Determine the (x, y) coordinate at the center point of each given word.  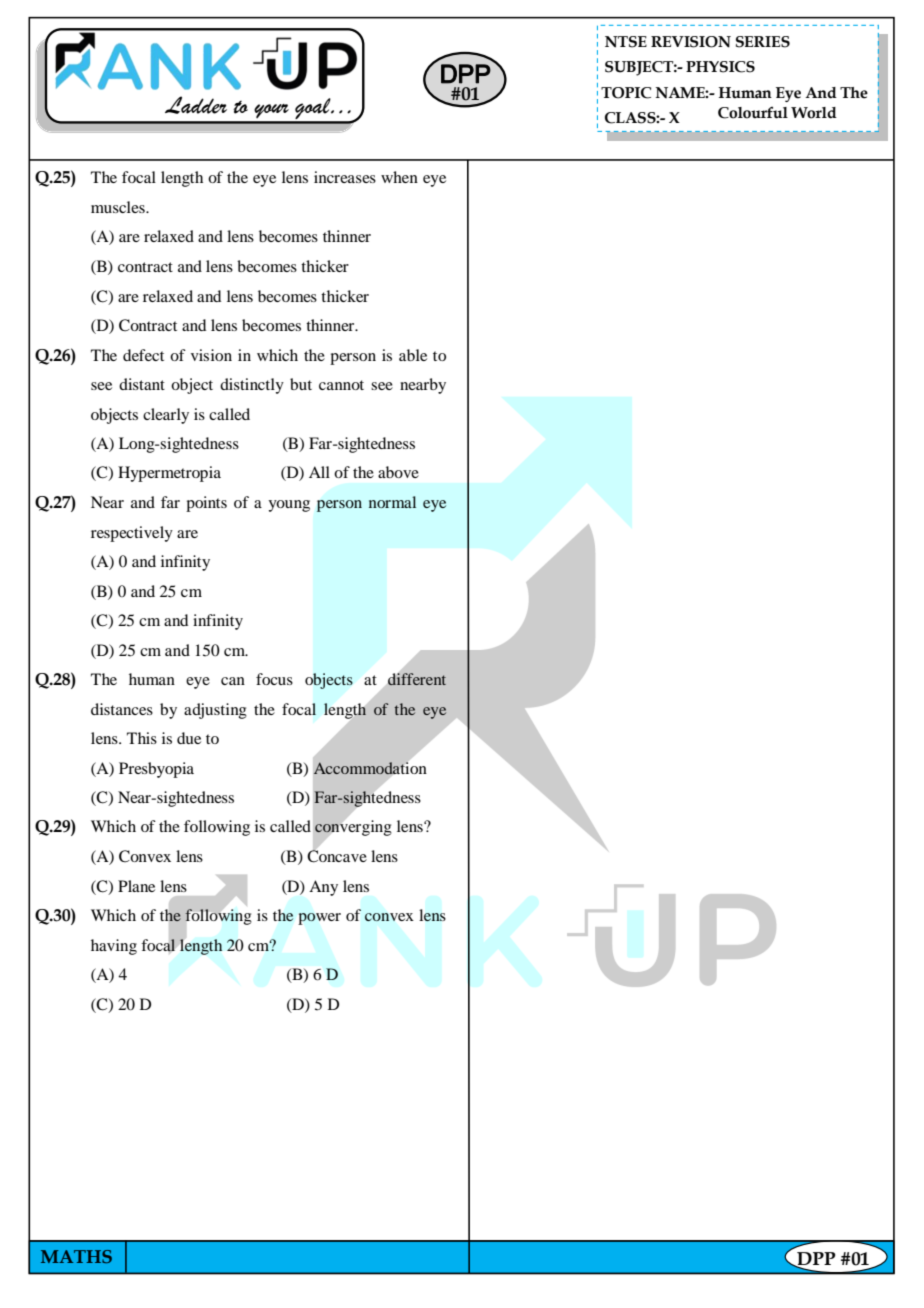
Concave (337, 855)
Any (323, 888)
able (413, 355)
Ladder (196, 105)
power (319, 919)
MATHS (76, 1256)
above (398, 472)
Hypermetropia (169, 474)
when (399, 177)
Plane (136, 886)
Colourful (753, 112)
